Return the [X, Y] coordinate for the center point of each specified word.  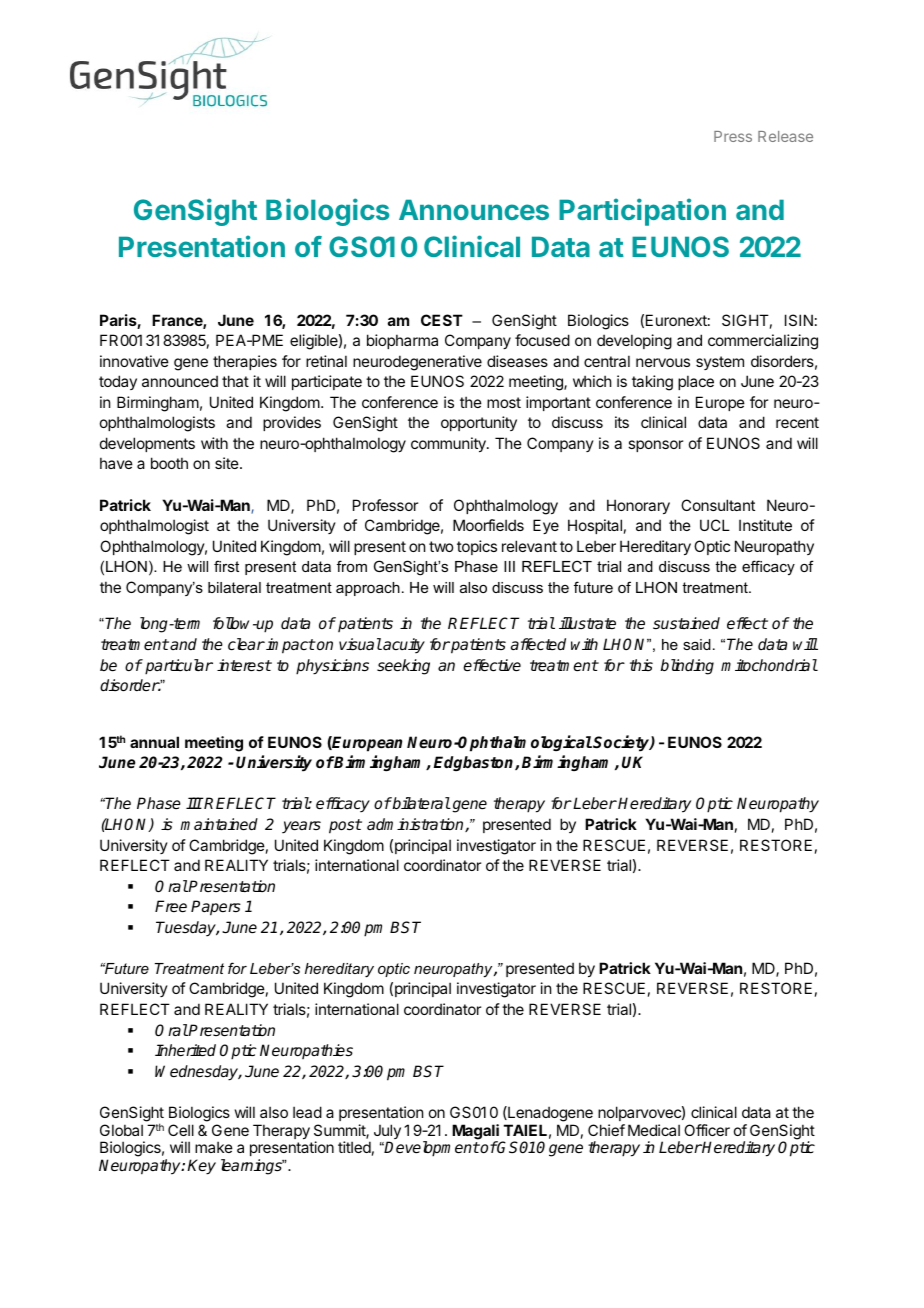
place [696, 382]
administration [416, 825]
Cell [181, 1130]
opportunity [479, 423]
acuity [403, 646]
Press [733, 136]
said [697, 644]
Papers [216, 908]
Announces [474, 209]
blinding [687, 667]
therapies [245, 362]
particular [179, 667]
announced [180, 381]
